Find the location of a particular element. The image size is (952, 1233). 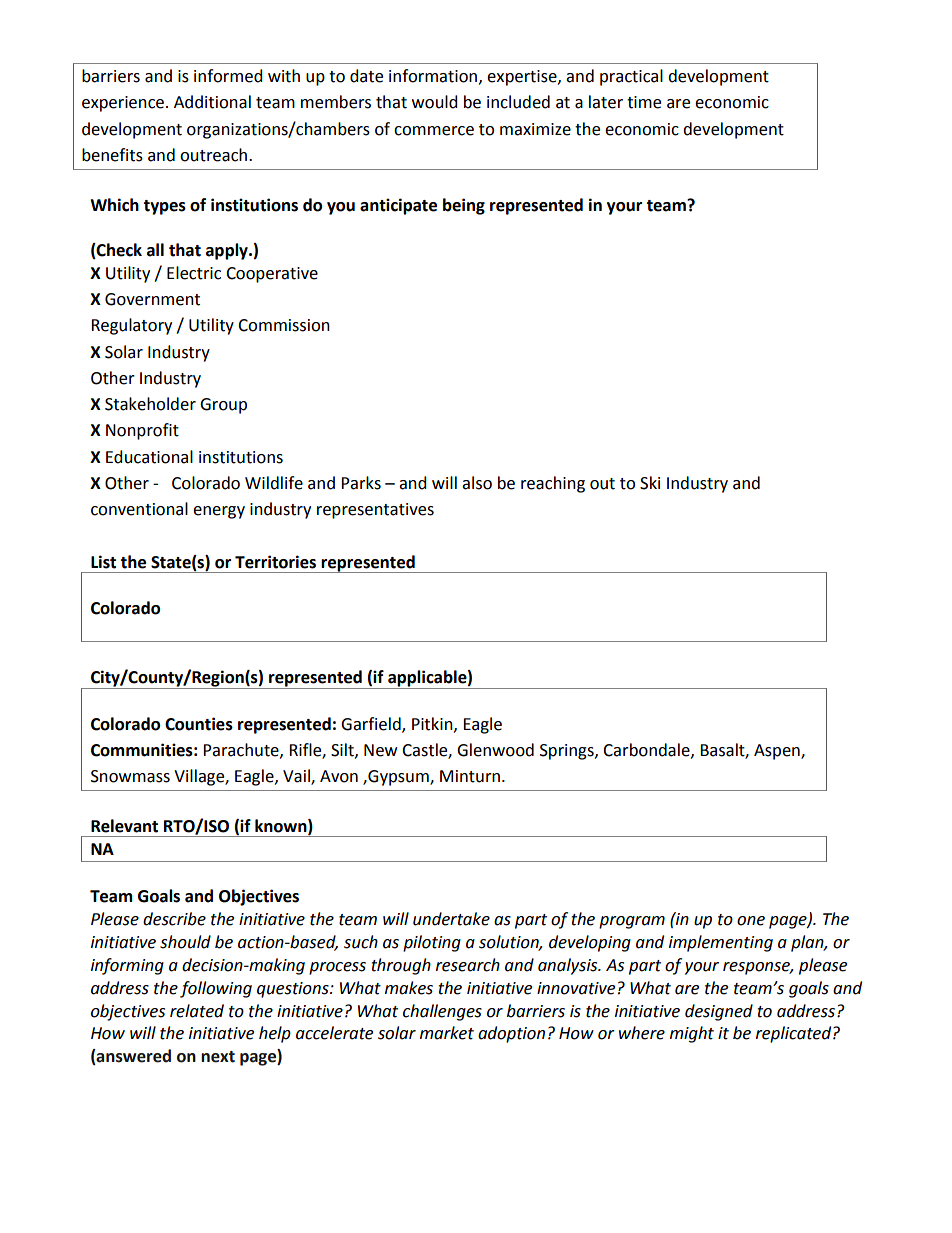

Educational is located at coordinates (149, 457).
